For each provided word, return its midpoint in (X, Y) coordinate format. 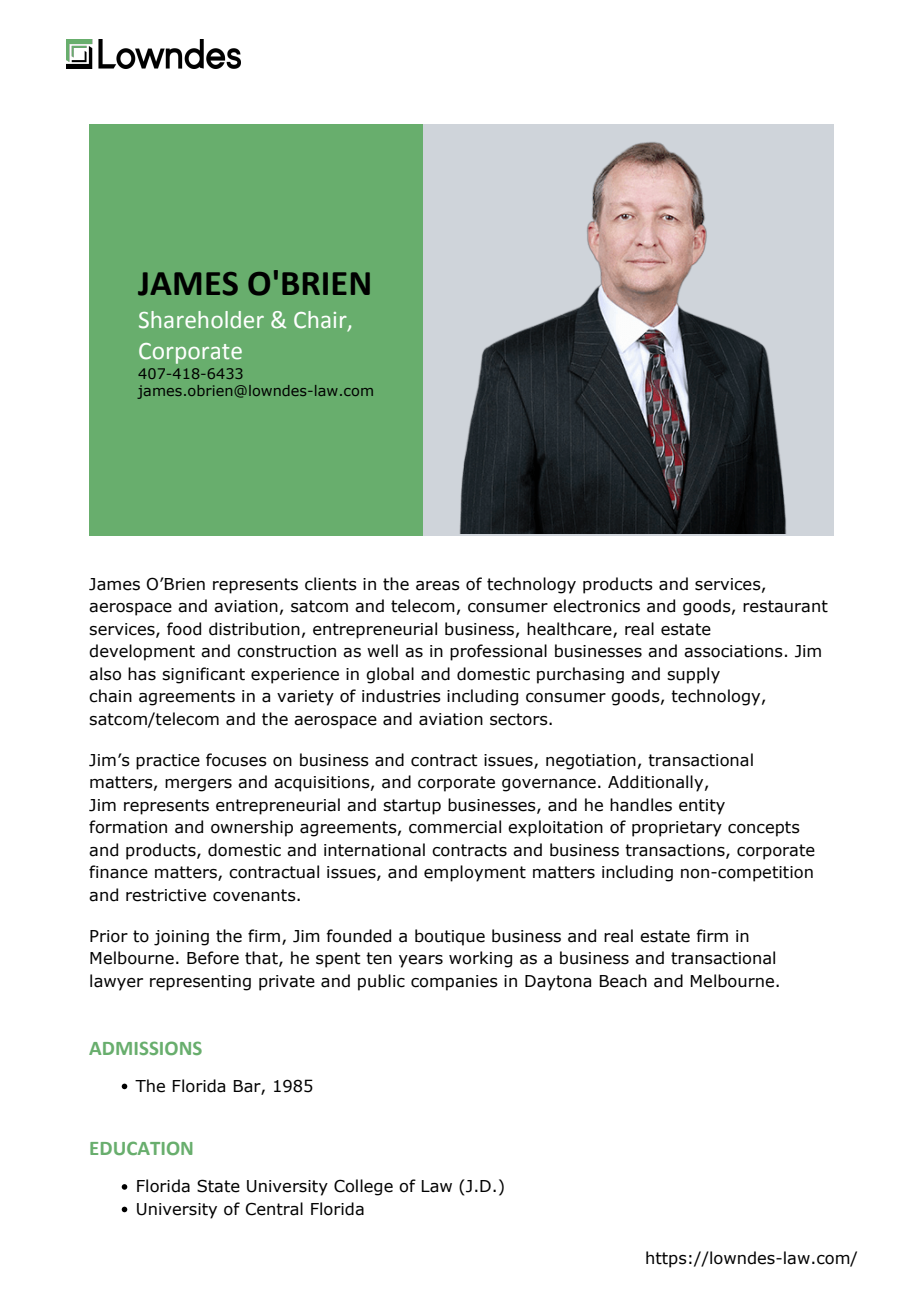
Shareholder (201, 320)
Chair (321, 321)
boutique (450, 937)
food (184, 629)
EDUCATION (141, 1148)
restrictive (166, 895)
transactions (676, 851)
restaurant (785, 606)
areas (438, 586)
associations (733, 651)
